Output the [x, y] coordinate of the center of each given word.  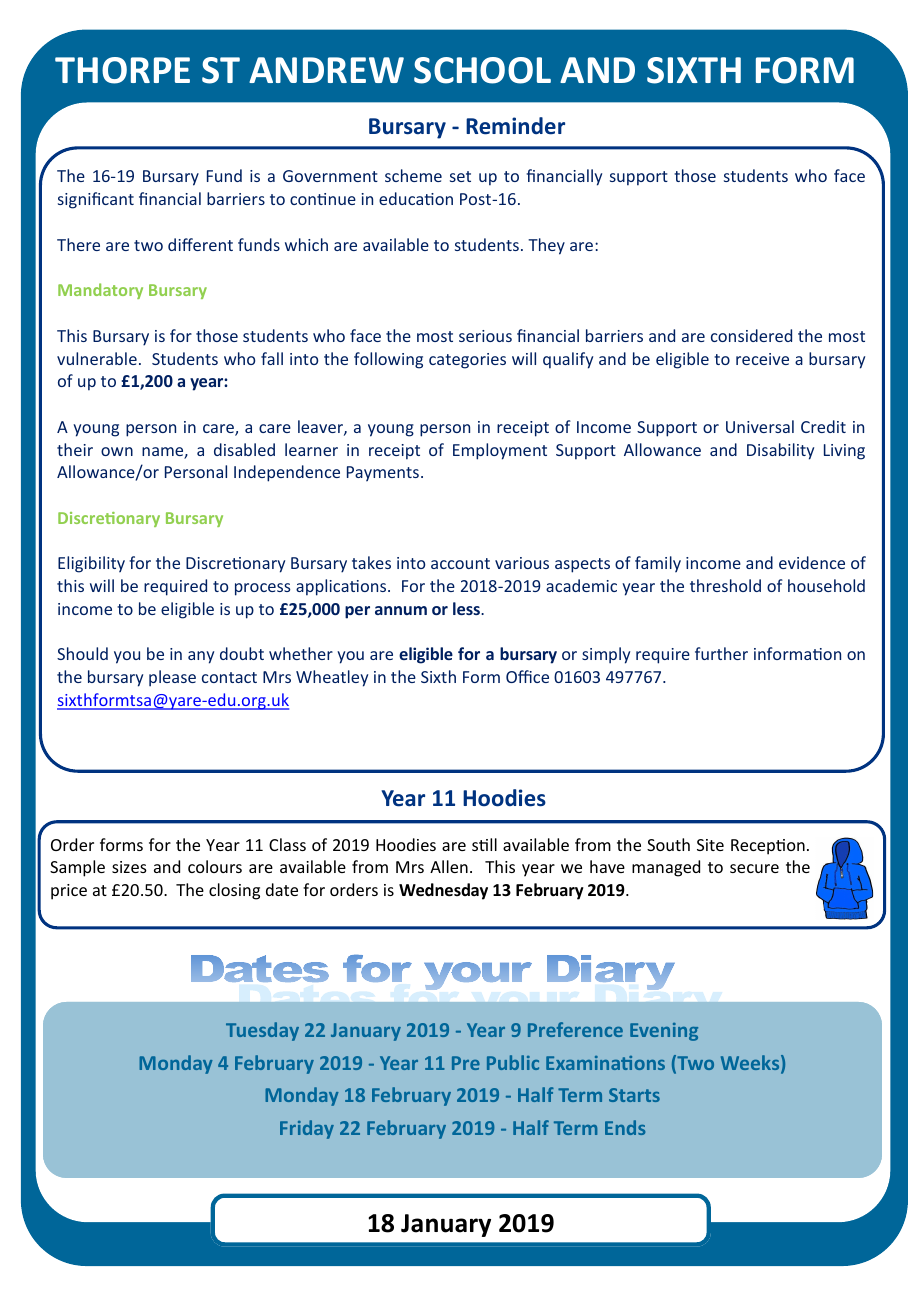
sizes [129, 867]
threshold [725, 585]
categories [467, 361]
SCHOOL [482, 70]
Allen [449, 866]
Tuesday [262, 1031]
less [467, 608]
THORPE [122, 70]
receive [762, 359]
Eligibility [91, 564]
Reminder [515, 126]
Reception [768, 847]
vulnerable [97, 358]
